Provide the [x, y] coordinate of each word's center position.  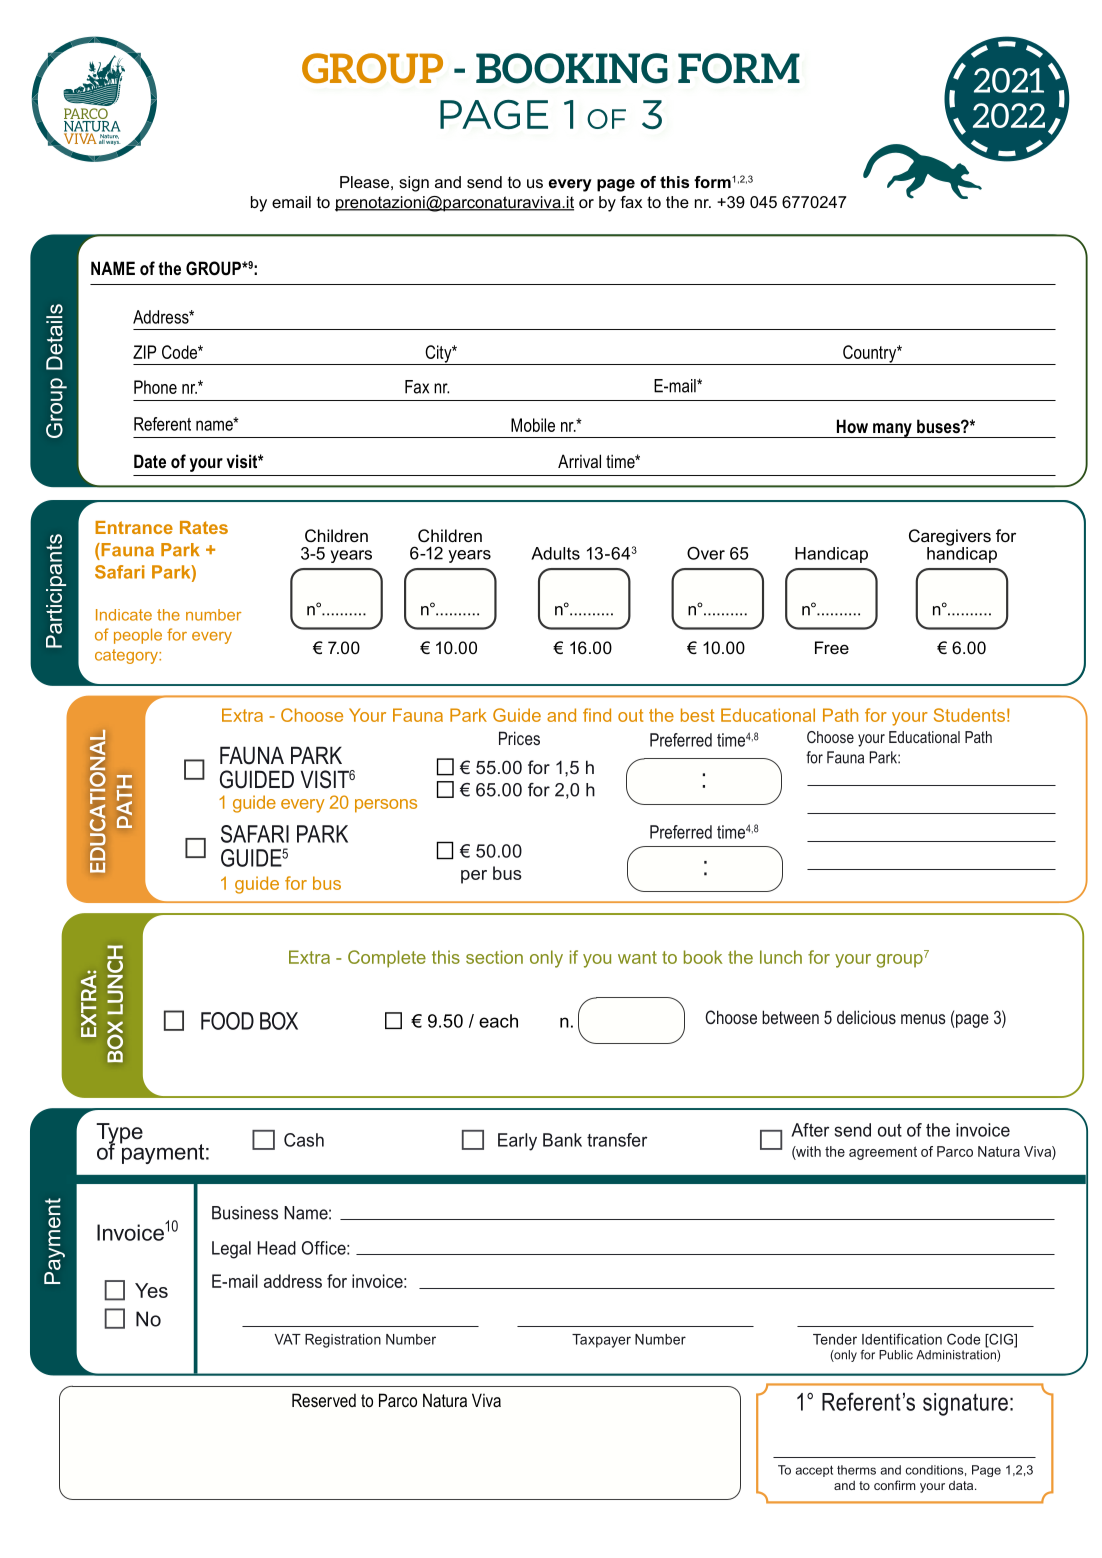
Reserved [324, 1400]
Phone [155, 387]
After [810, 1130]
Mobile [533, 425]
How [852, 426]
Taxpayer [601, 1341]
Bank [562, 1140]
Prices [519, 738]
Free [832, 647]
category [127, 656]
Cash [304, 1140]
